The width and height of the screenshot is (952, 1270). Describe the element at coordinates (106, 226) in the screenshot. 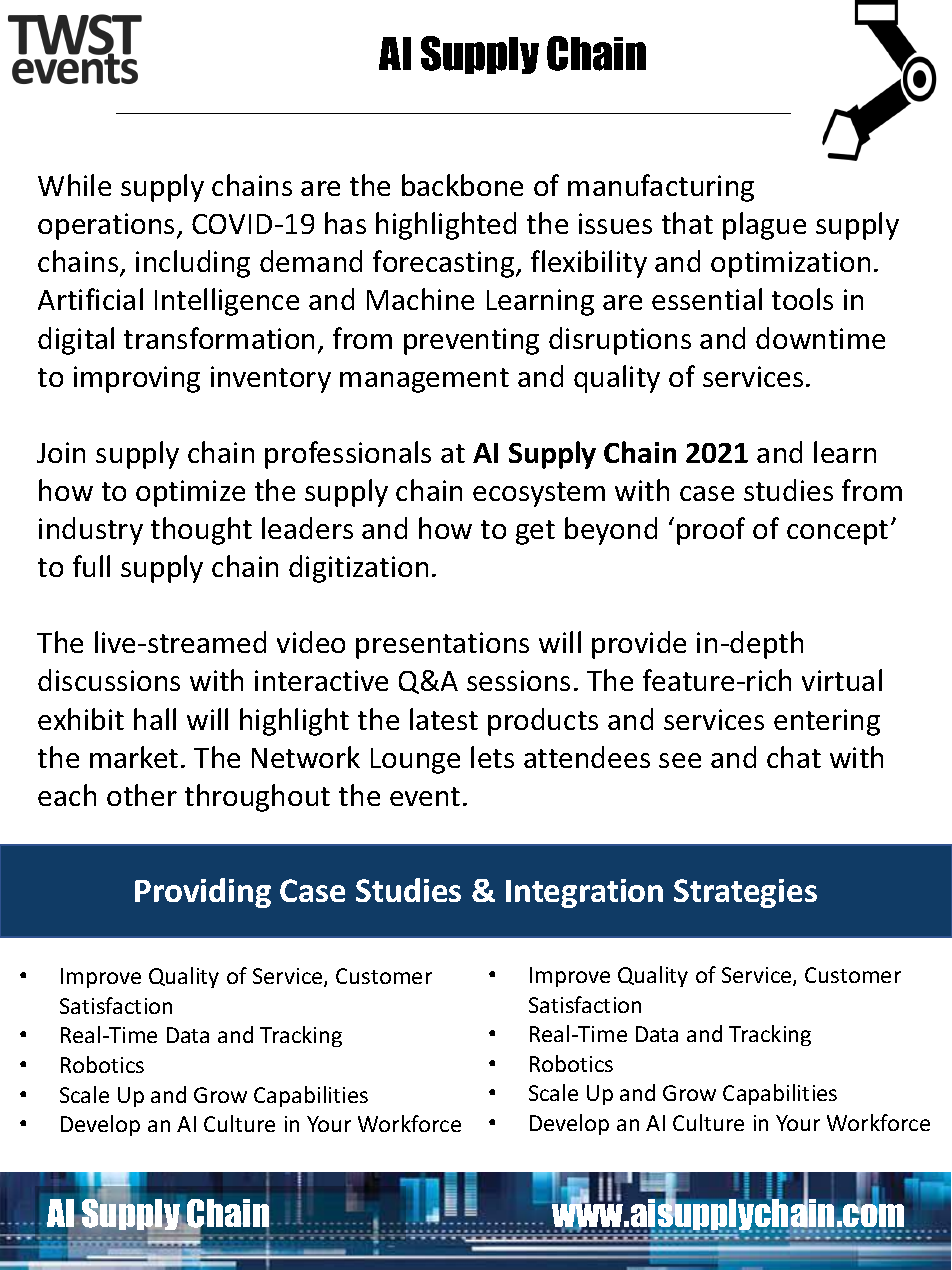

I see `operations` at that location.
